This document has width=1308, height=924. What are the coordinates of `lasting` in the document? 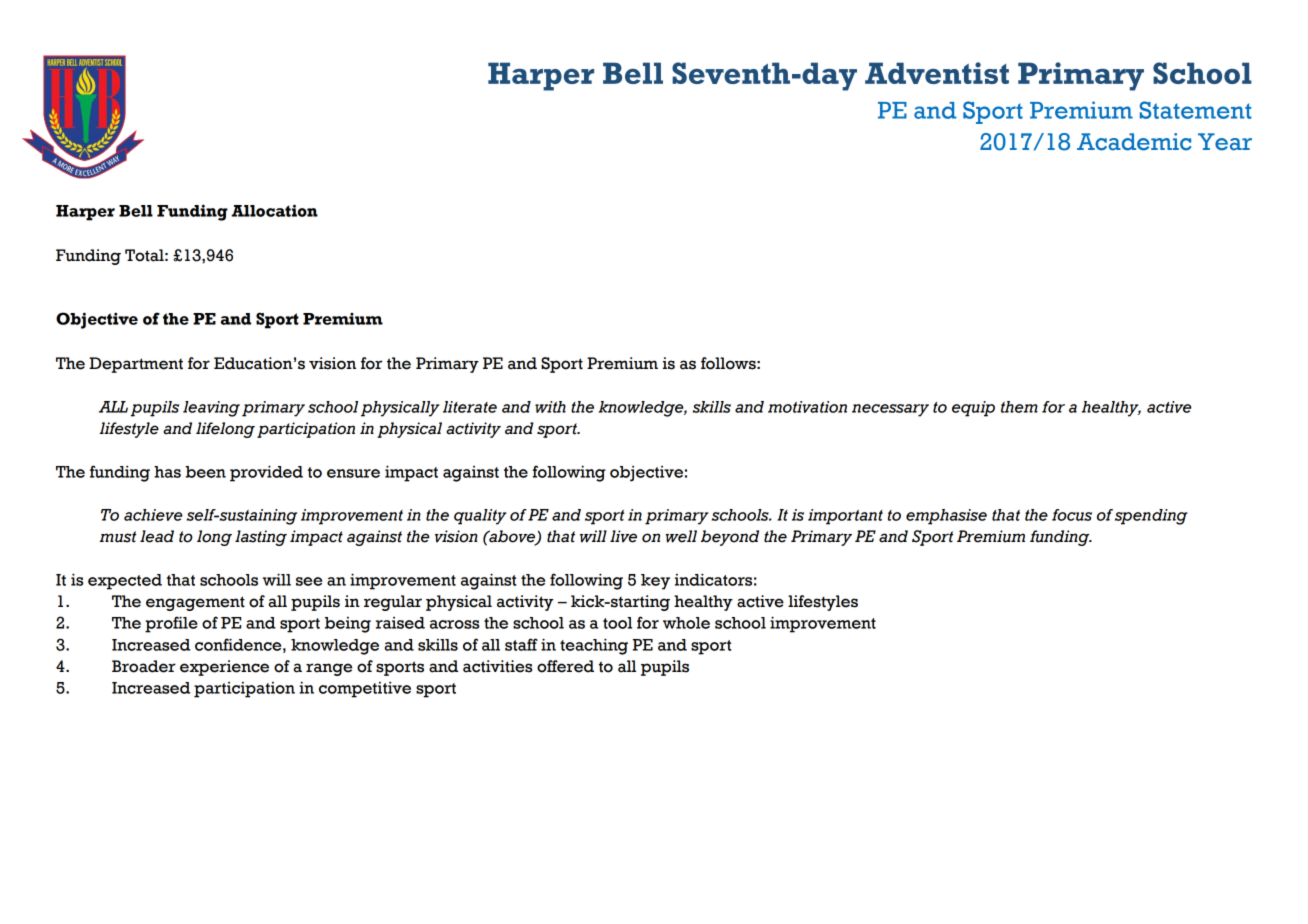 It's located at (261, 538).
